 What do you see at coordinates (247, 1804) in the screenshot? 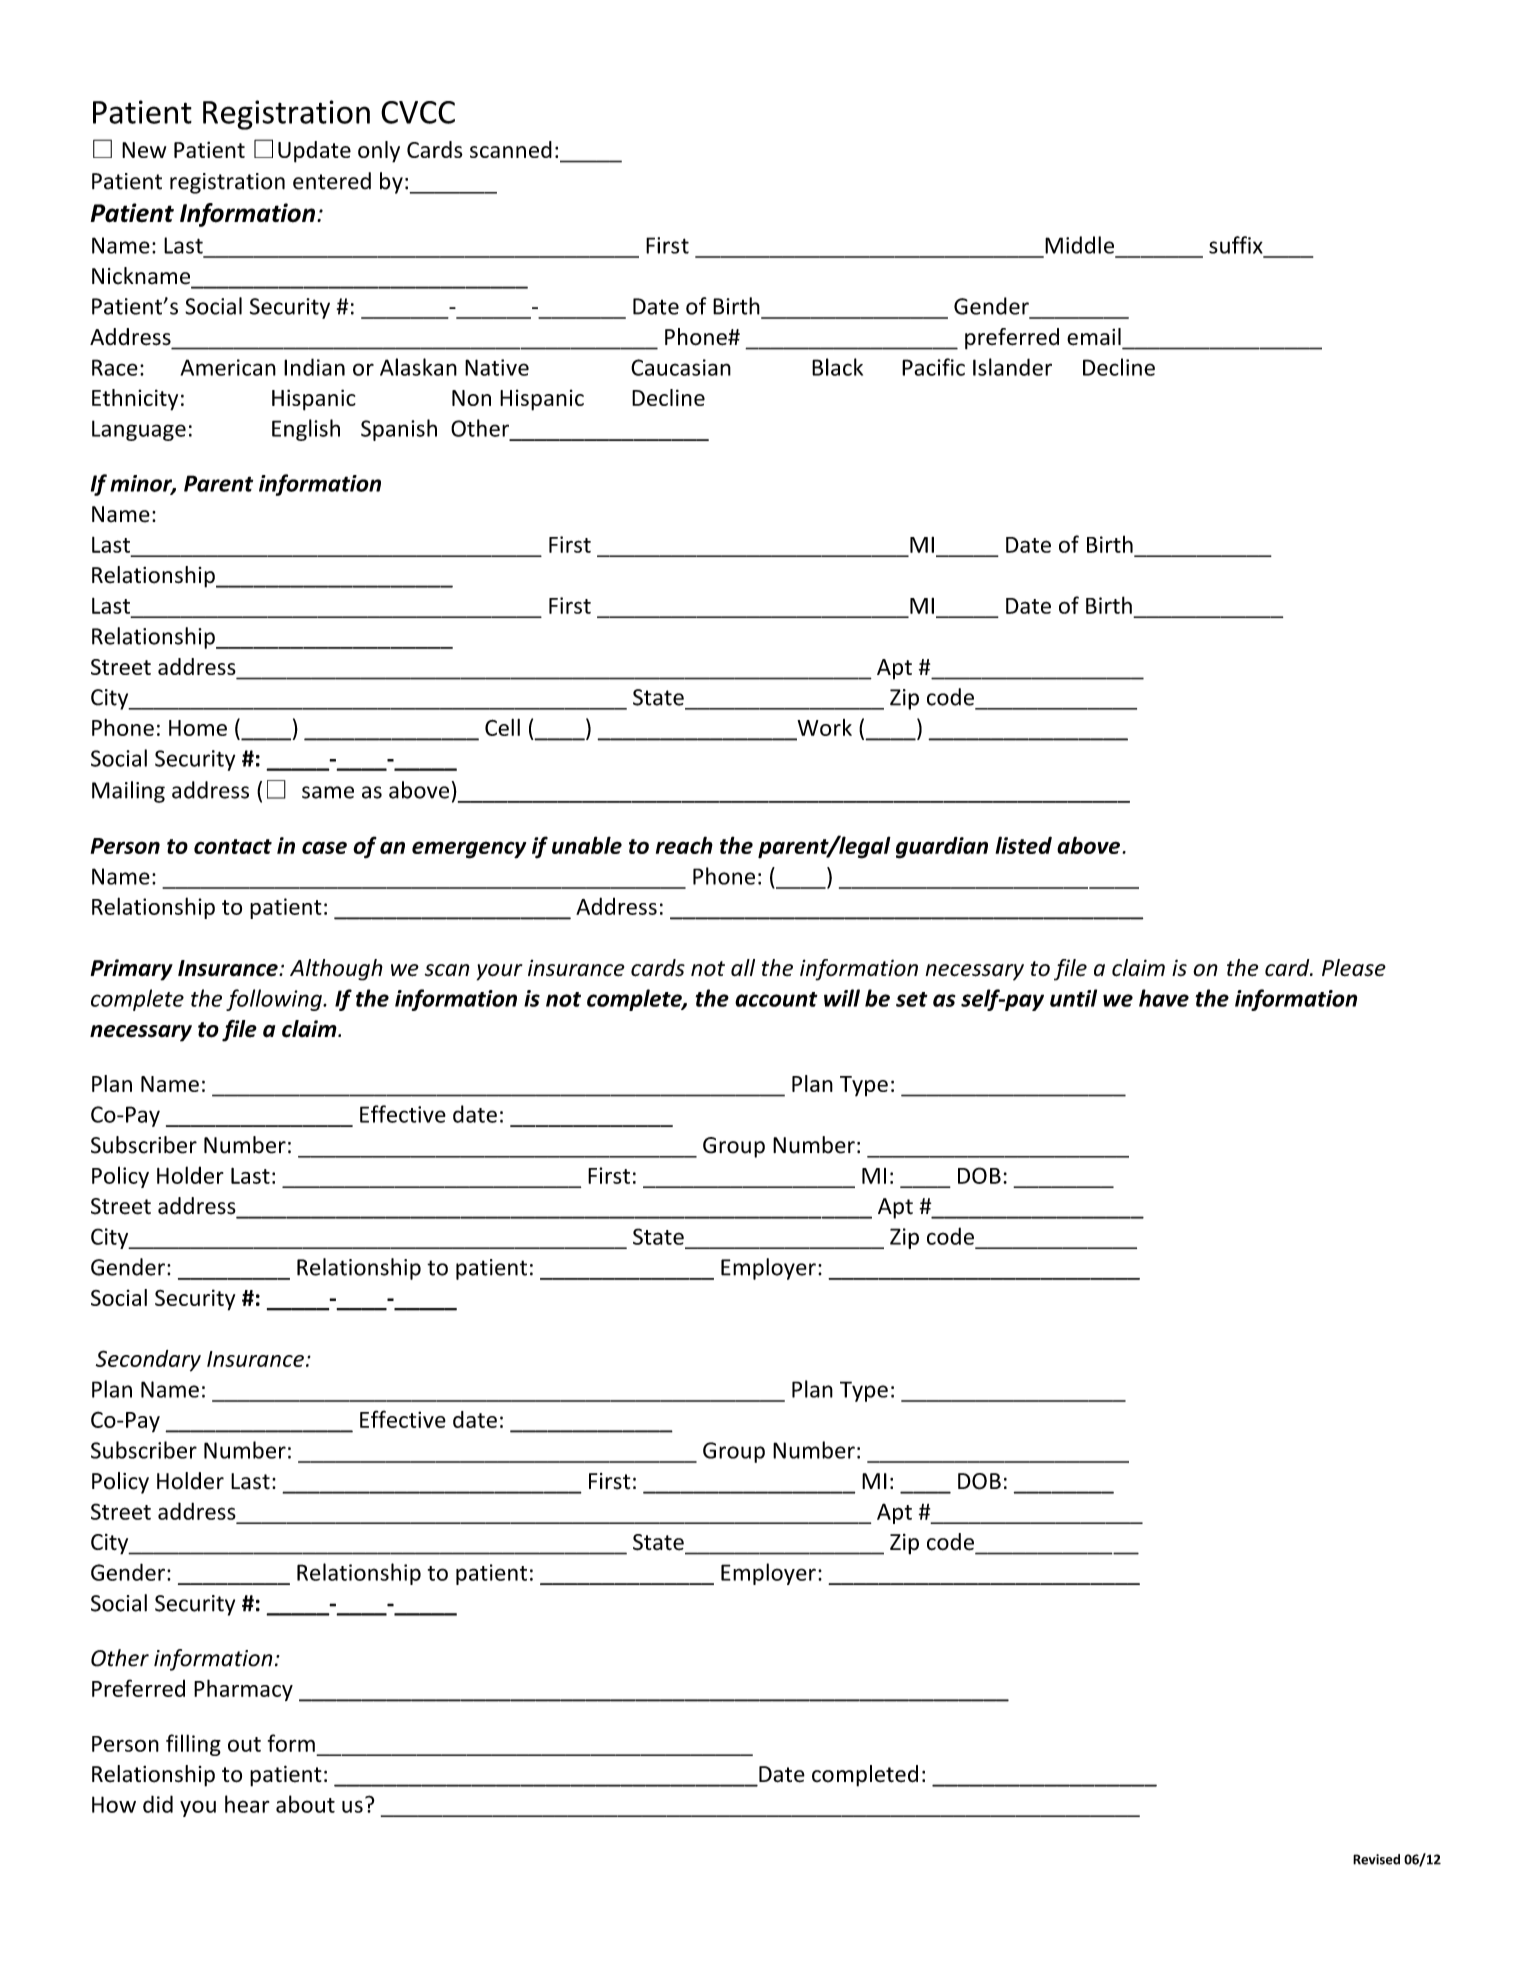
I see `hear` at bounding box center [247, 1804].
